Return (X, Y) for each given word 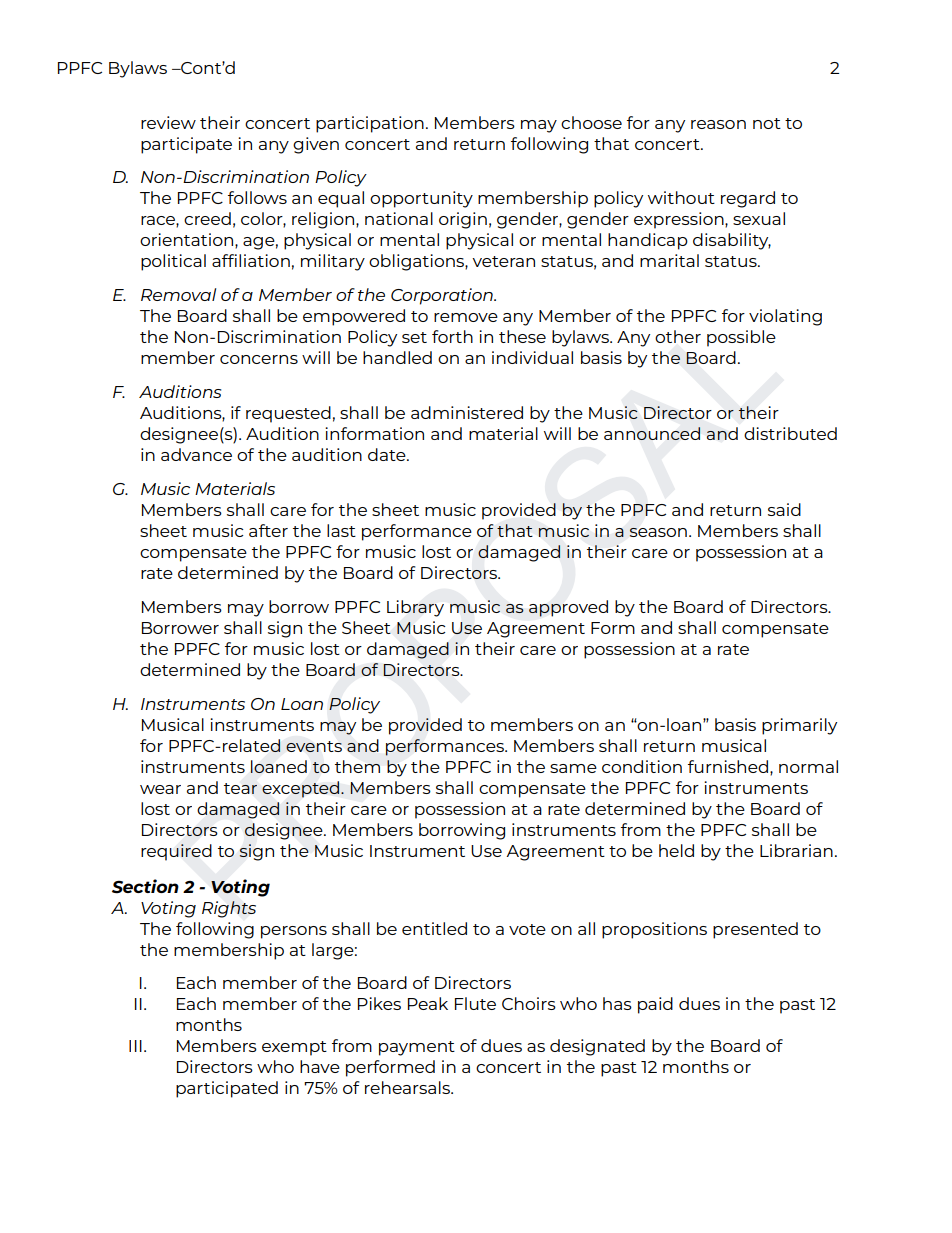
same (573, 768)
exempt (294, 1048)
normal (808, 766)
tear (240, 788)
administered (467, 412)
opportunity (421, 199)
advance (196, 454)
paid (655, 1005)
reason (718, 124)
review (168, 122)
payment (417, 1048)
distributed (790, 433)
